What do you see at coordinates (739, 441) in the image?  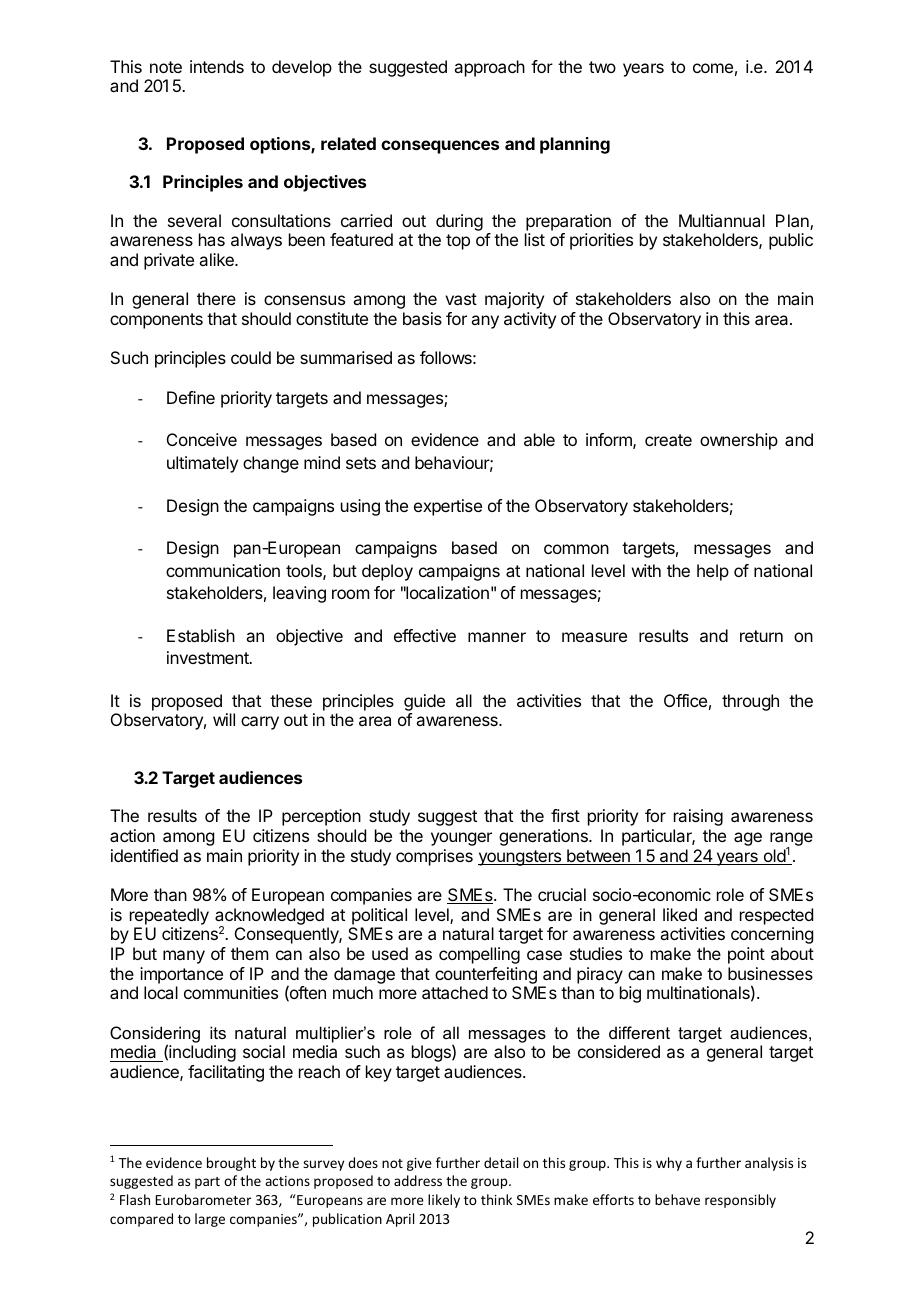 I see `ownership` at bounding box center [739, 441].
